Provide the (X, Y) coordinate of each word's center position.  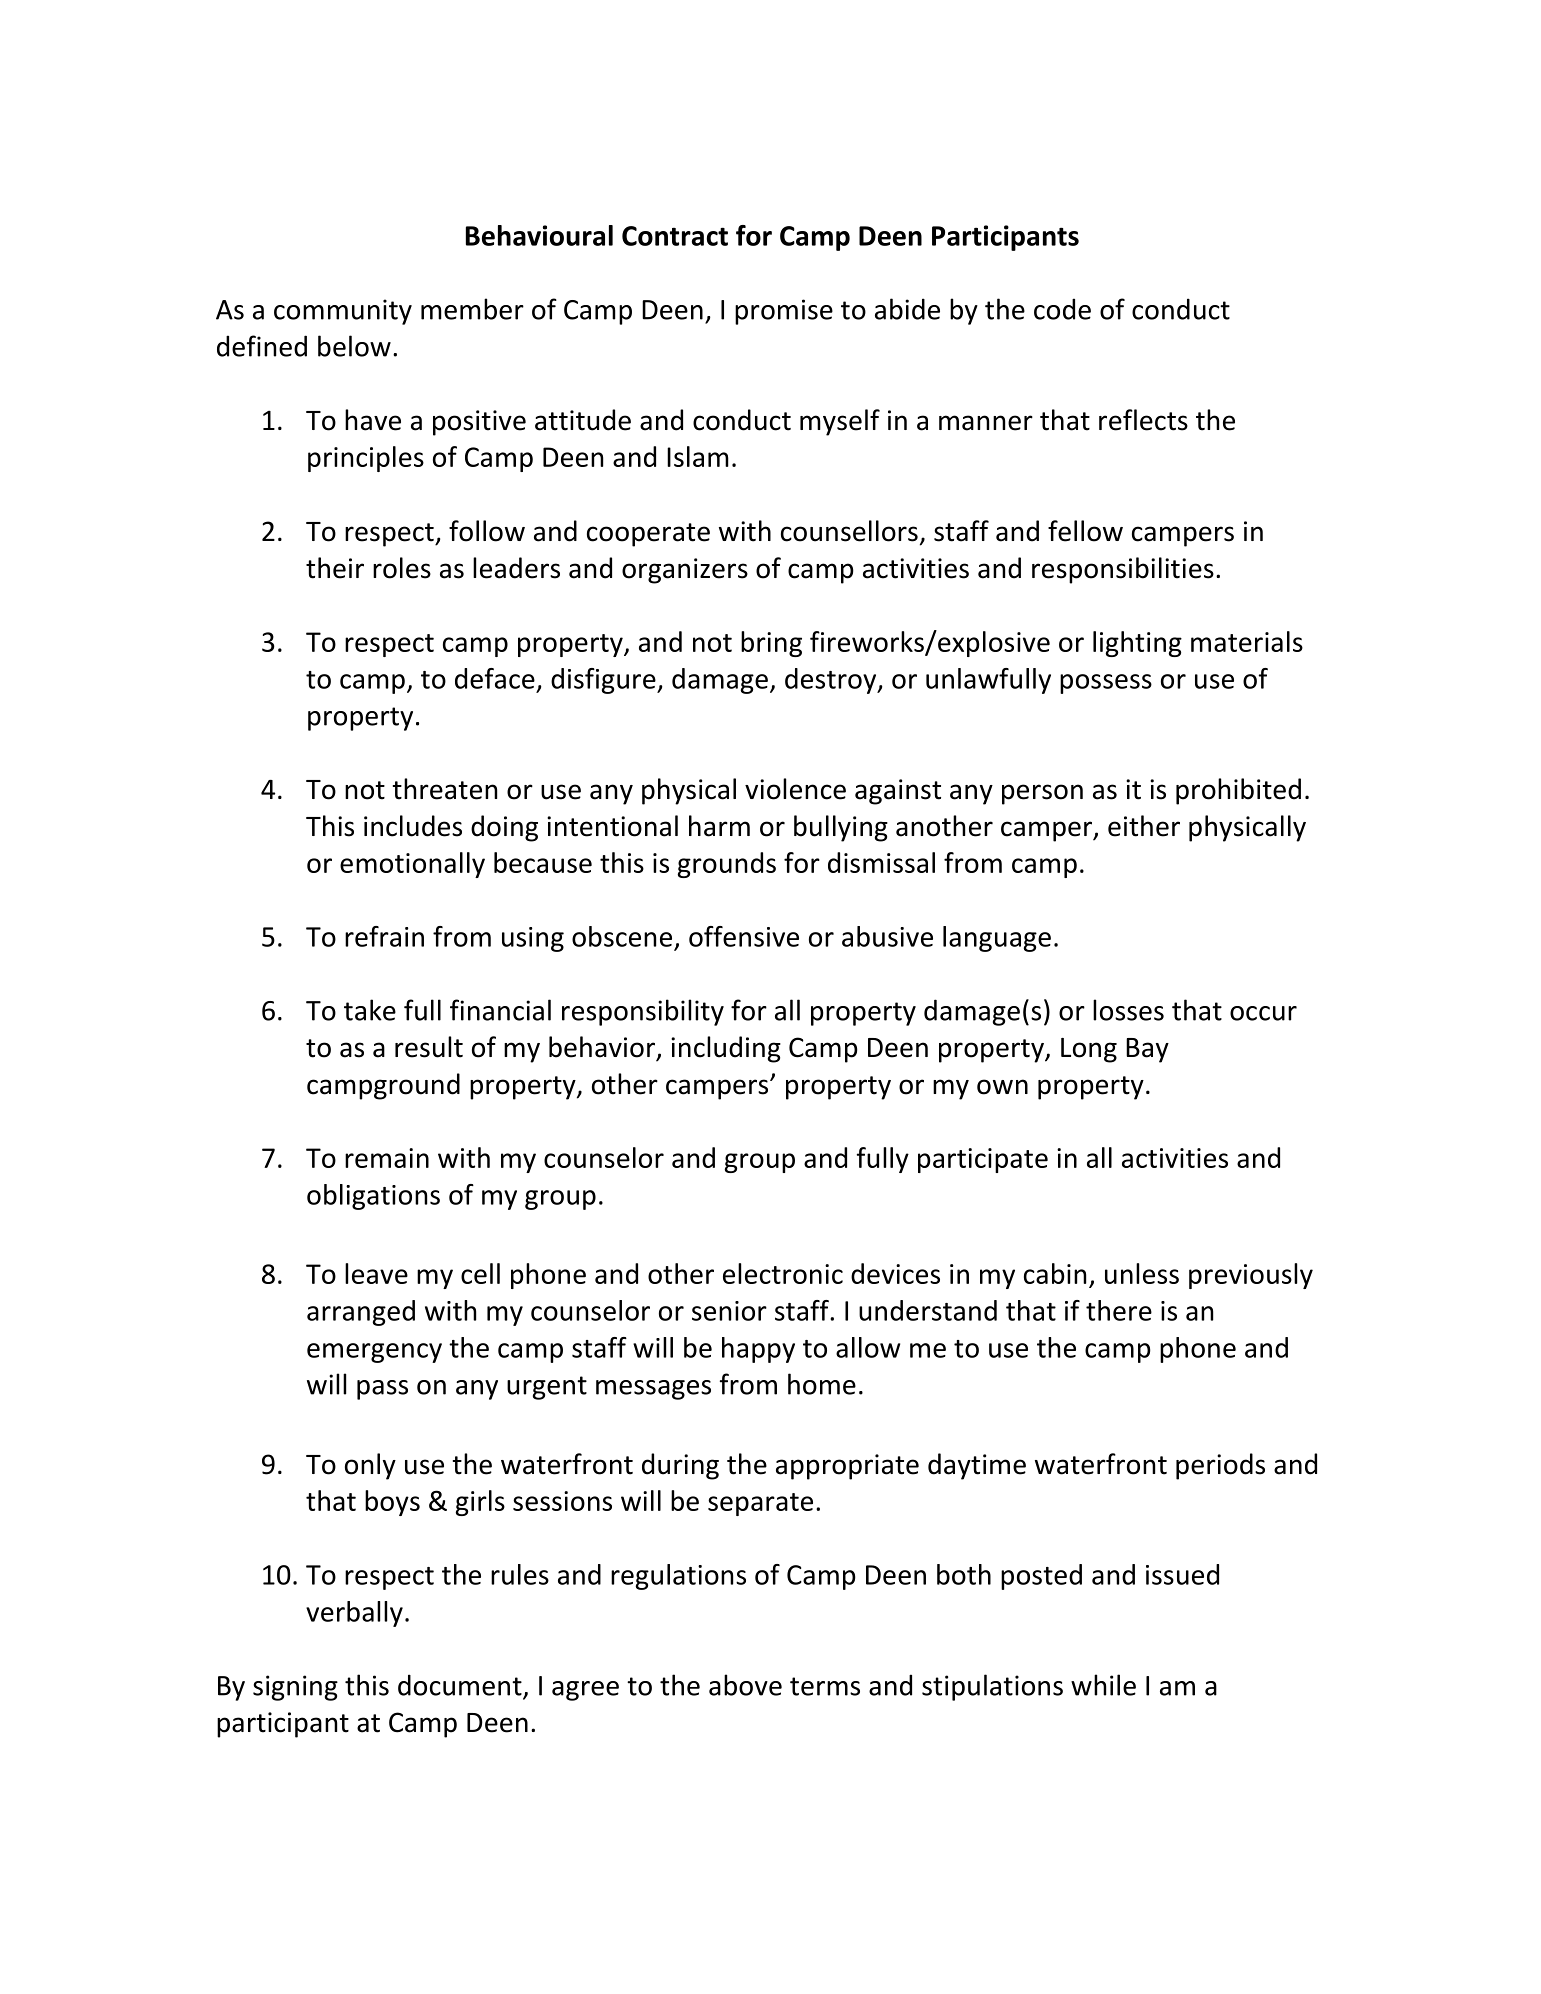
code (1062, 309)
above (745, 1685)
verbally (354, 1614)
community (343, 312)
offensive (744, 936)
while (1103, 1685)
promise (784, 312)
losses (1128, 1010)
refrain (384, 936)
